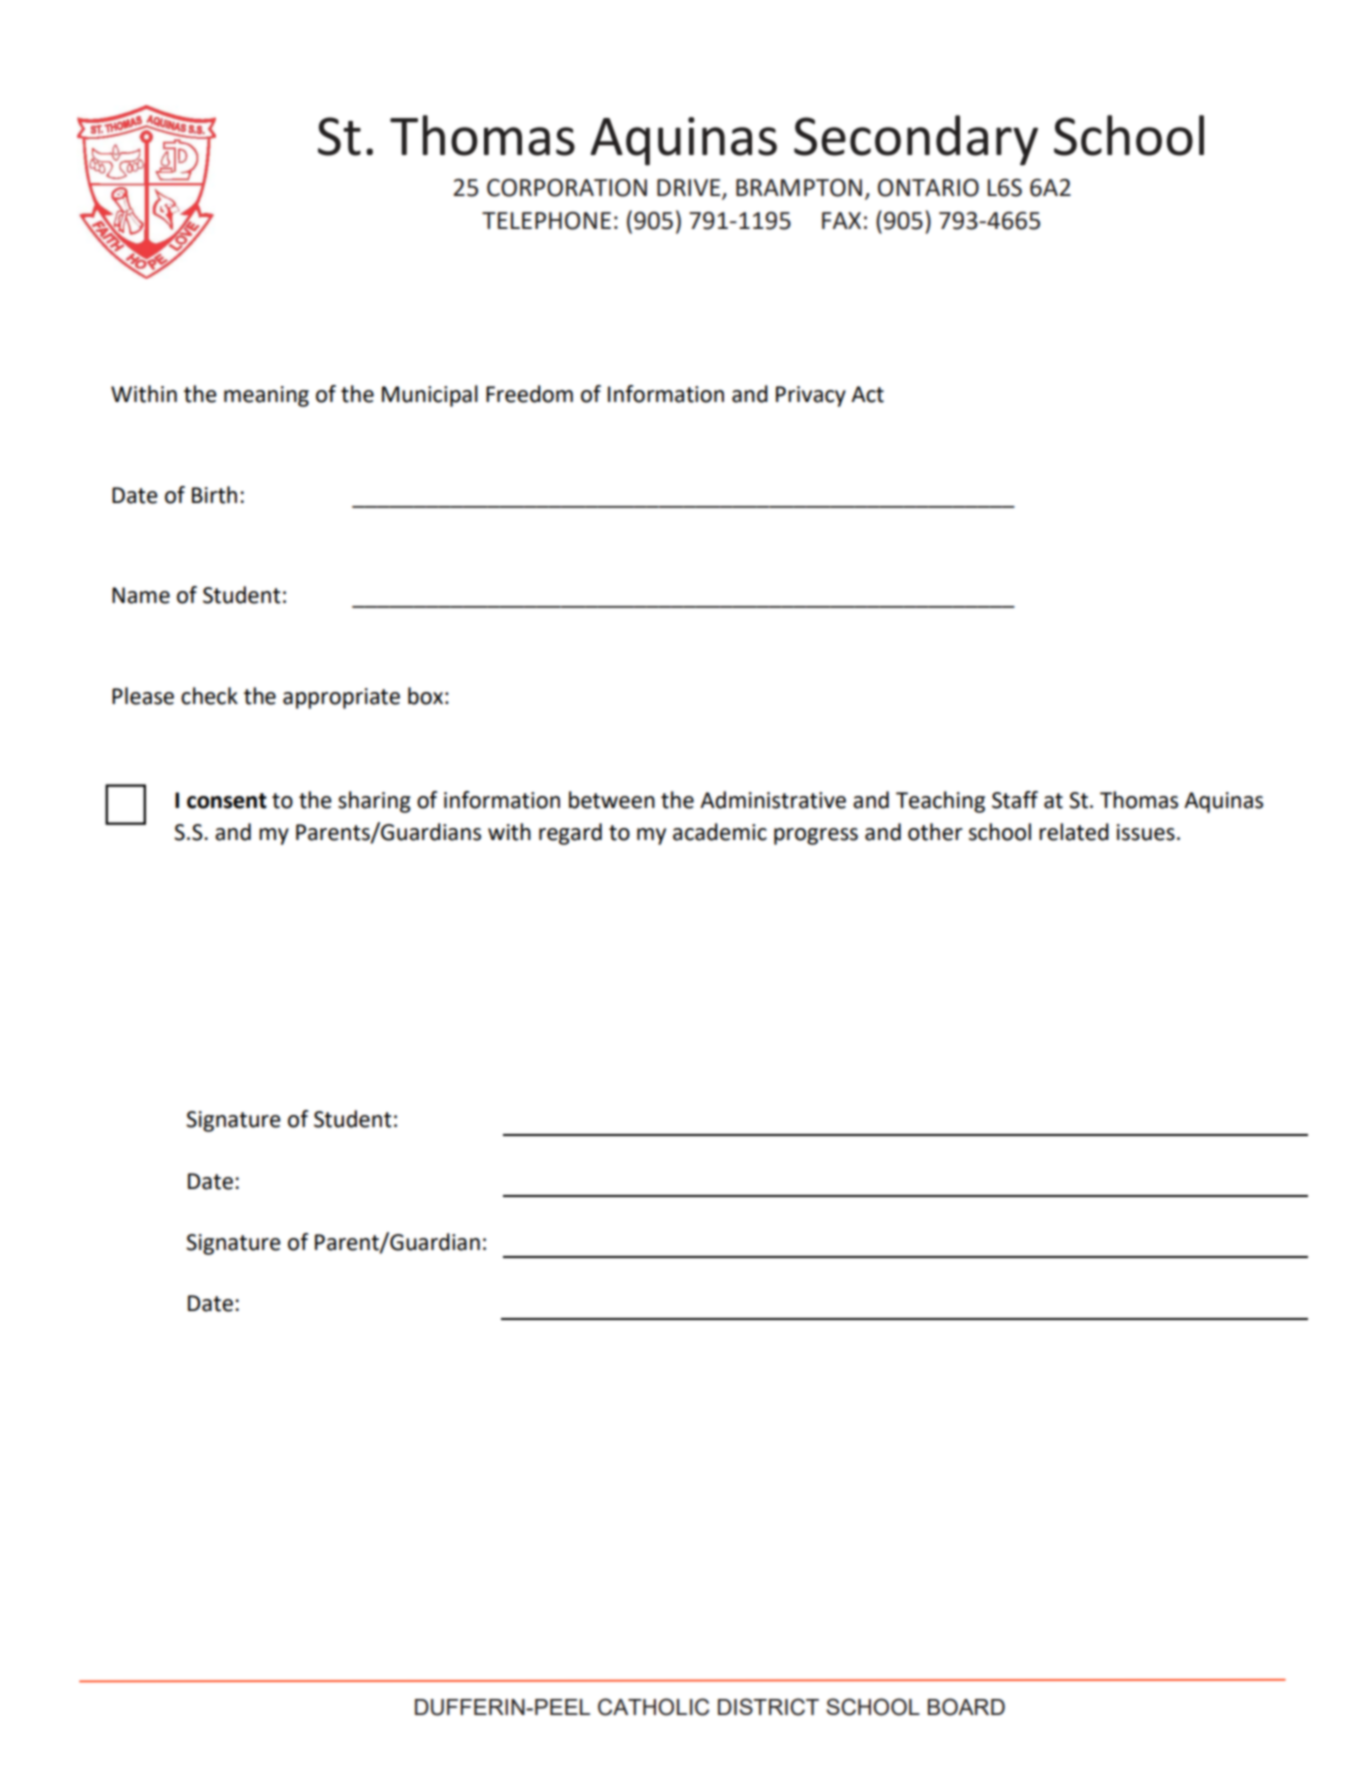  What do you see at coordinates (768, 1707) in the screenshot?
I see `DISTRICT` at bounding box center [768, 1707].
